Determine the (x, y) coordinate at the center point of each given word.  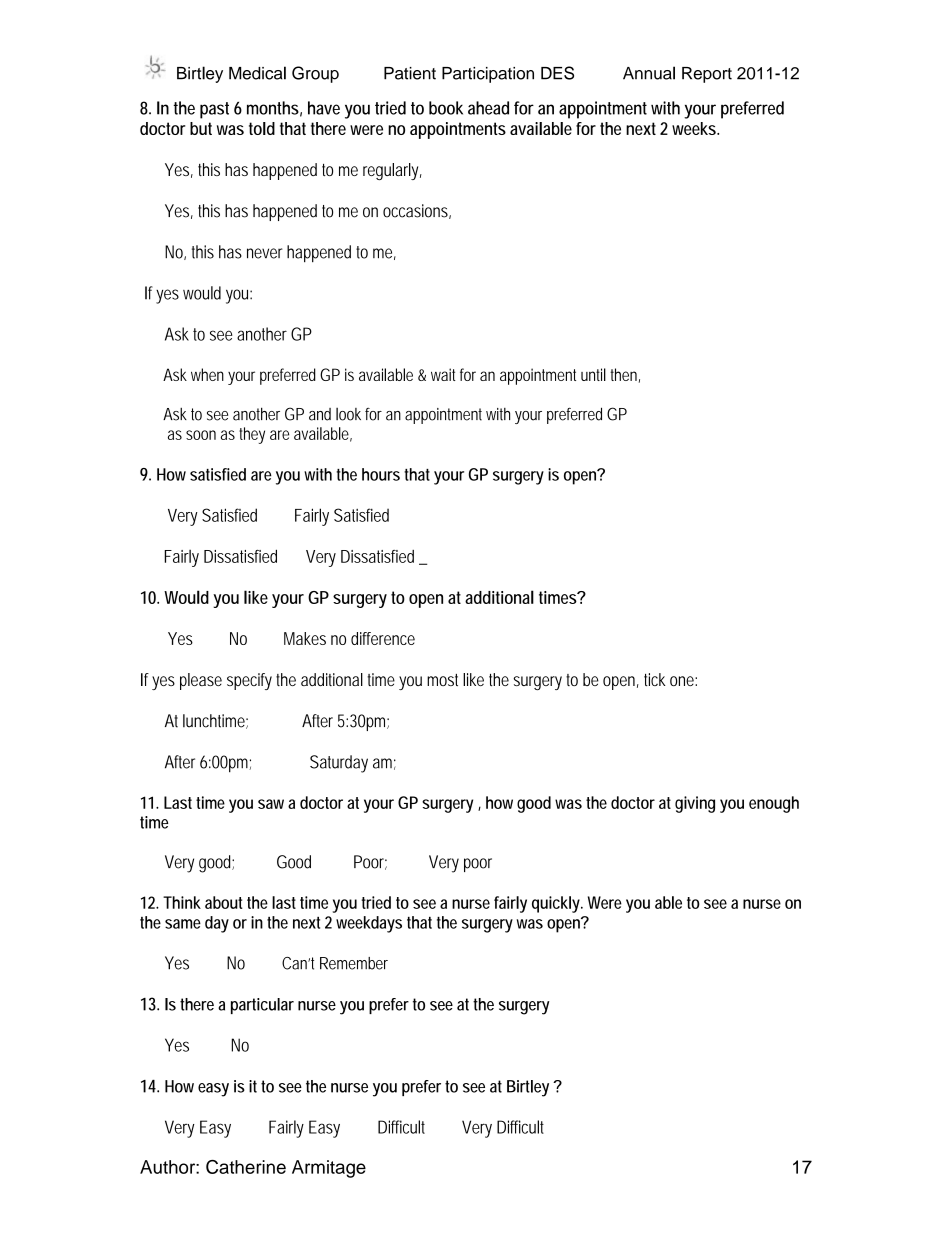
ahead (488, 108)
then (625, 375)
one (683, 681)
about (224, 902)
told (262, 128)
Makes (305, 638)
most (442, 680)
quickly (557, 904)
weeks (695, 128)
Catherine (246, 1167)
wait (443, 374)
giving (695, 804)
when (207, 374)
